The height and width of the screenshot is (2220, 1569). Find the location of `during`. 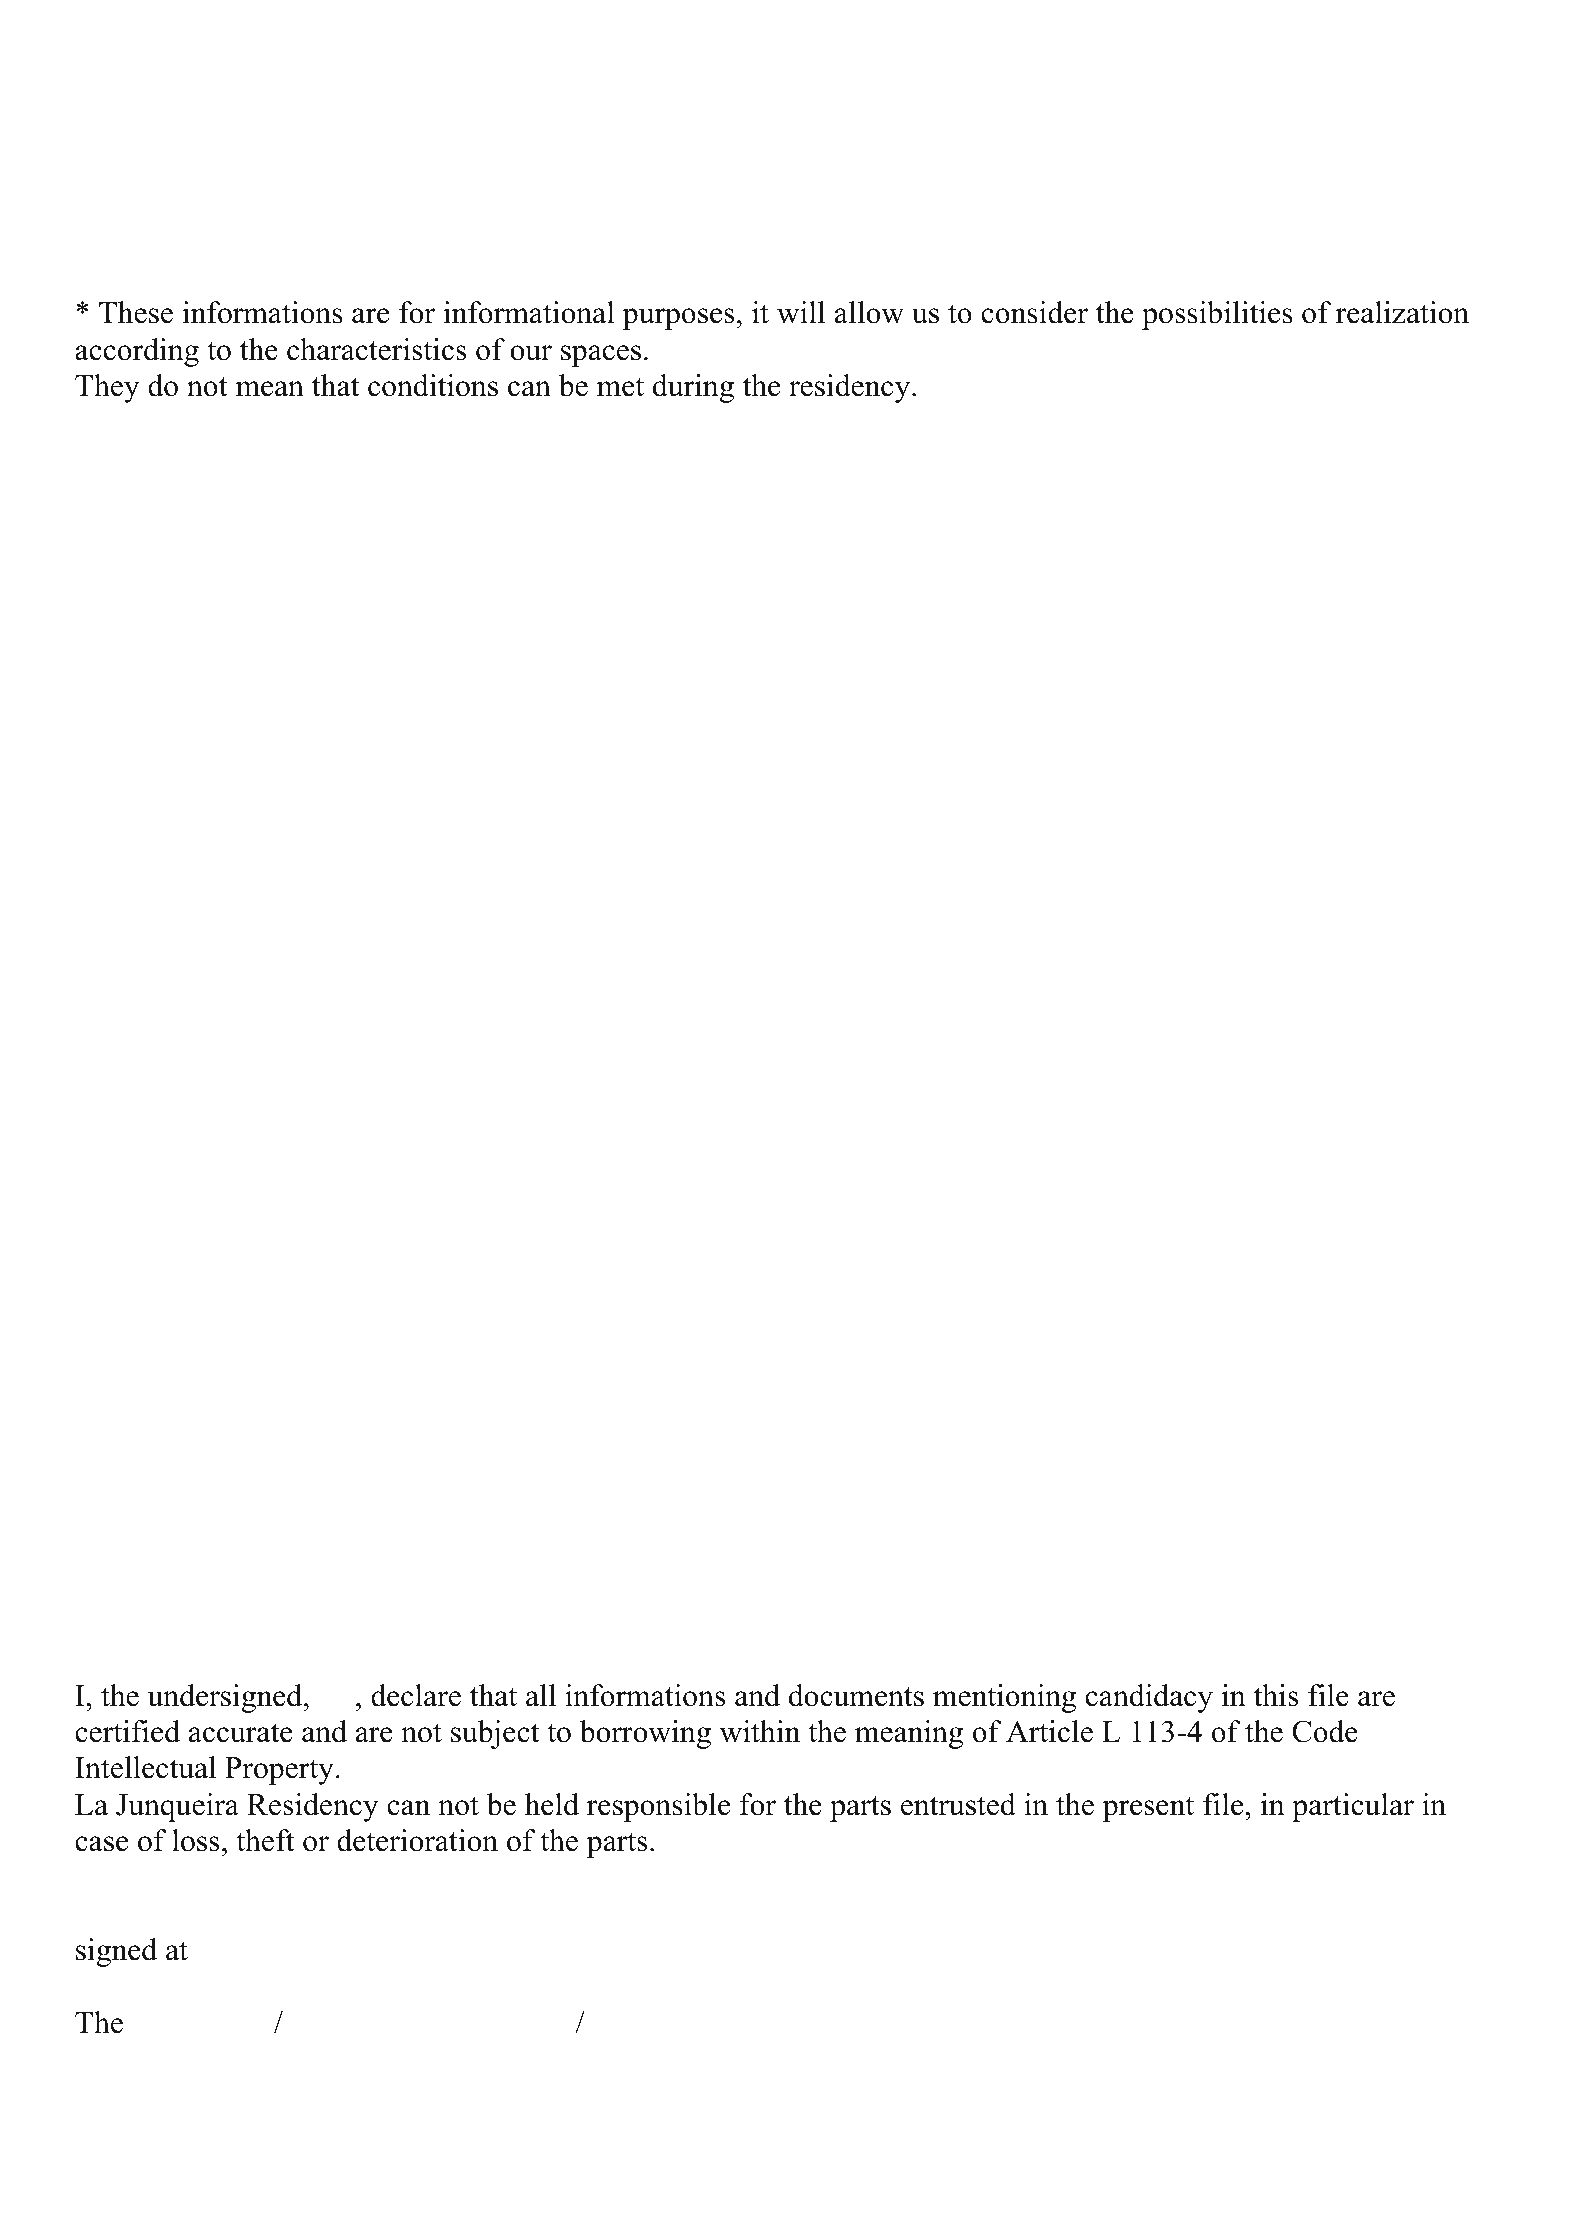

during is located at coordinates (693, 388).
